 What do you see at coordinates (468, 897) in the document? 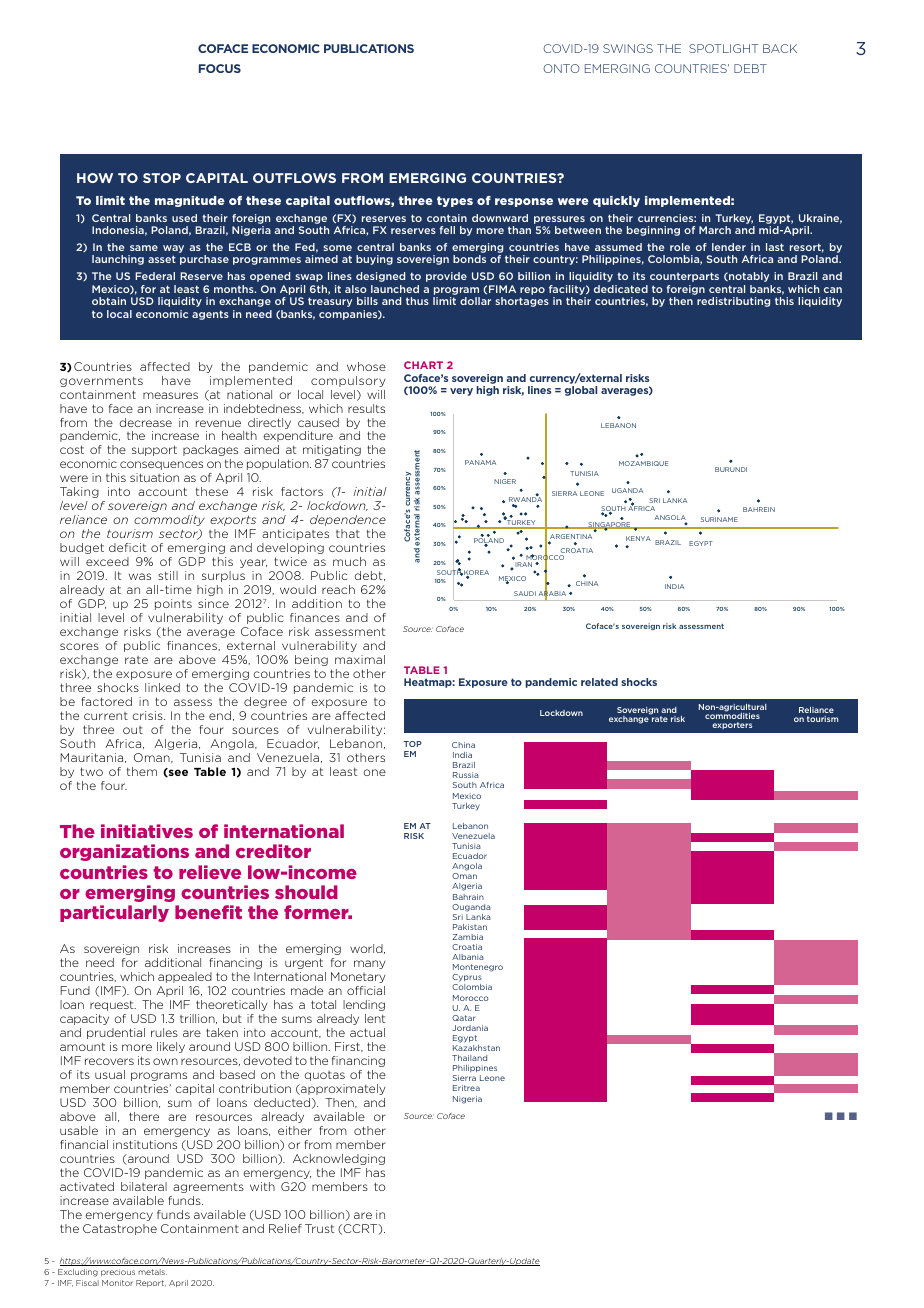
I see `Bahrain` at bounding box center [468, 897].
